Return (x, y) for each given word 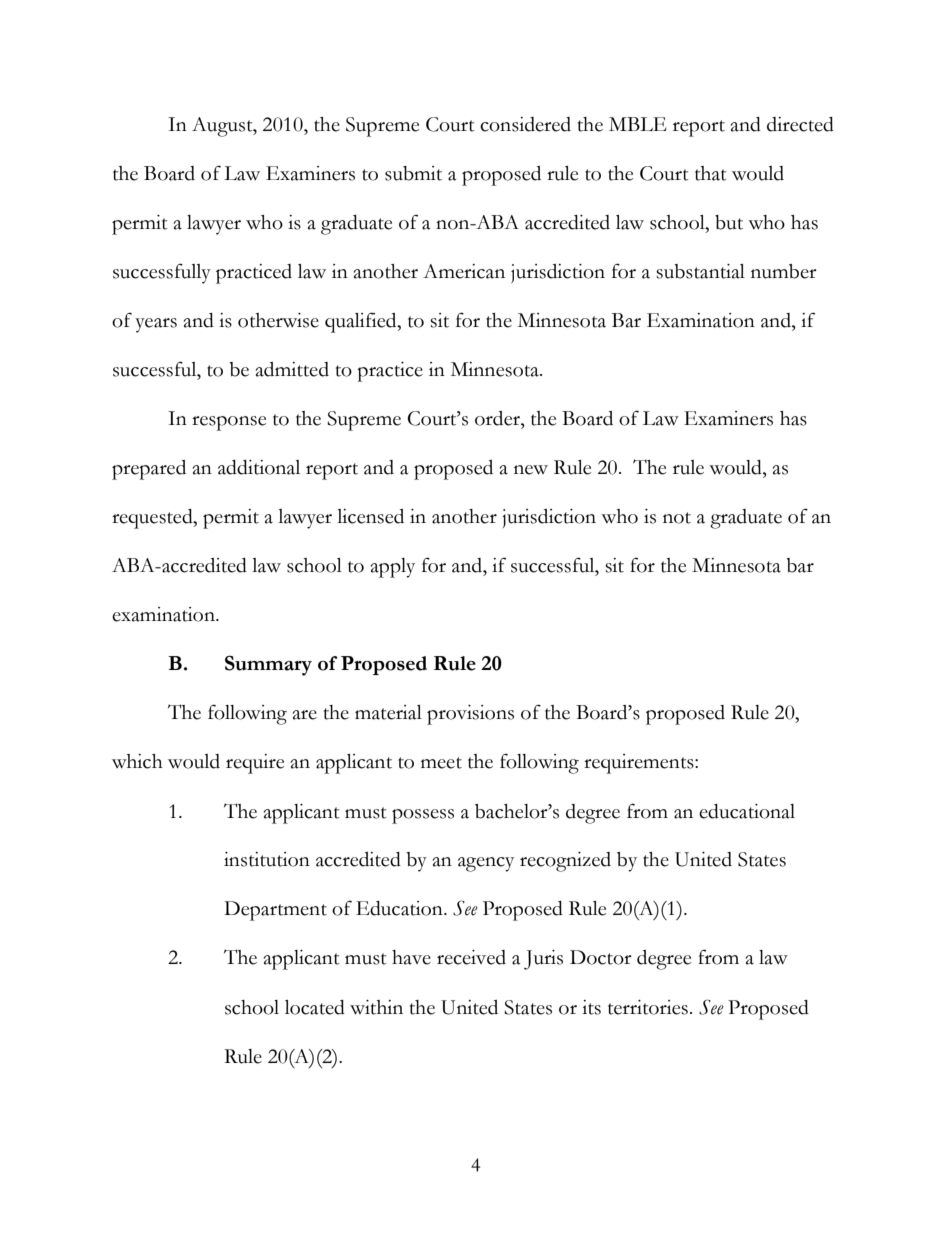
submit (413, 173)
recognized (565, 862)
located (315, 1007)
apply (393, 568)
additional (259, 467)
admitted (292, 369)
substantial (700, 271)
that (711, 173)
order (498, 418)
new (531, 470)
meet (441, 763)
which (137, 761)
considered (525, 124)
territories (648, 1007)
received (471, 957)
